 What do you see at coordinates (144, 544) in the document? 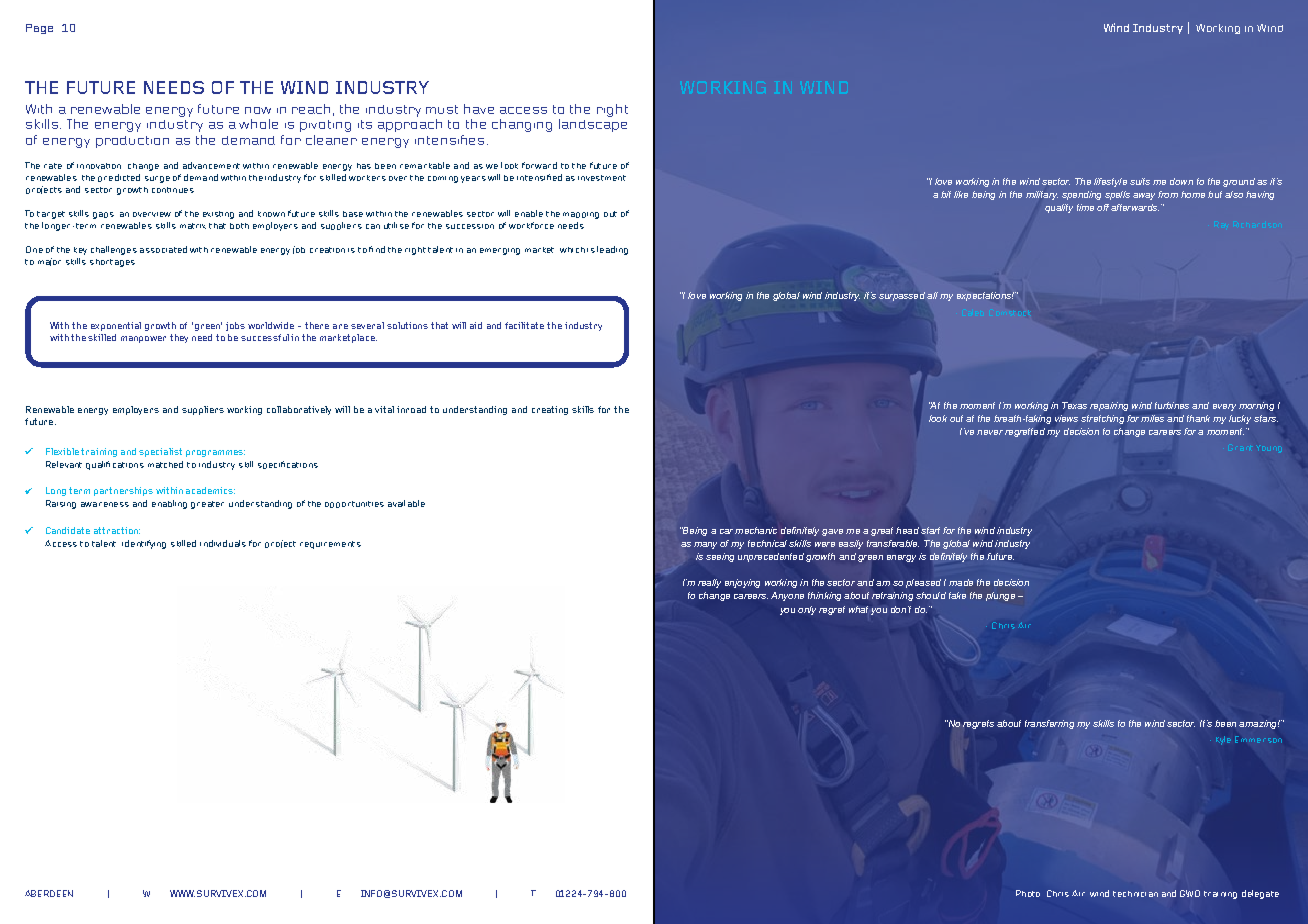
I see `identifying` at bounding box center [144, 544].
